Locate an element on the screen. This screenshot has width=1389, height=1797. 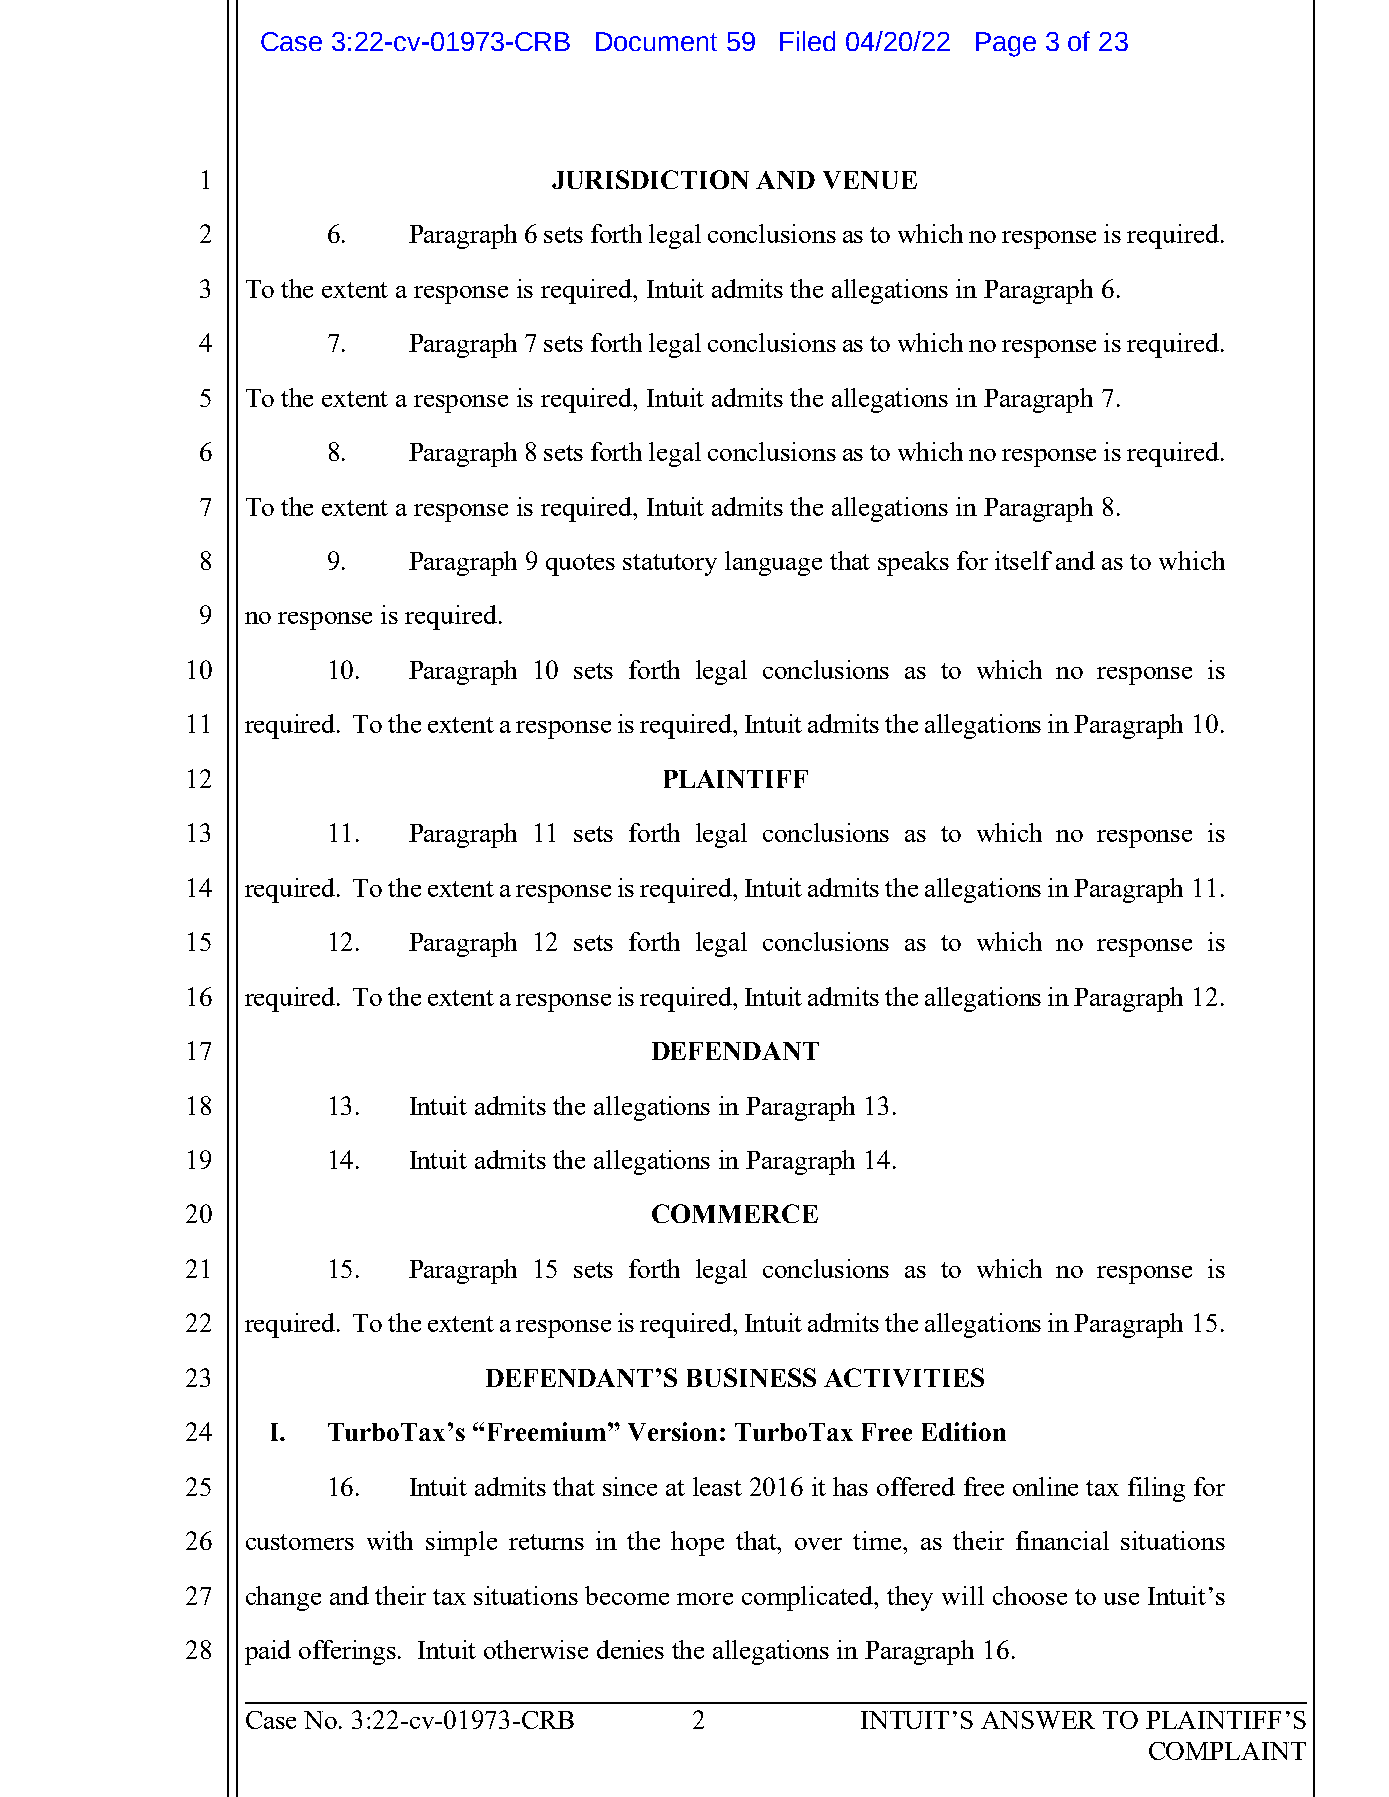
Page is located at coordinates (1006, 44).
